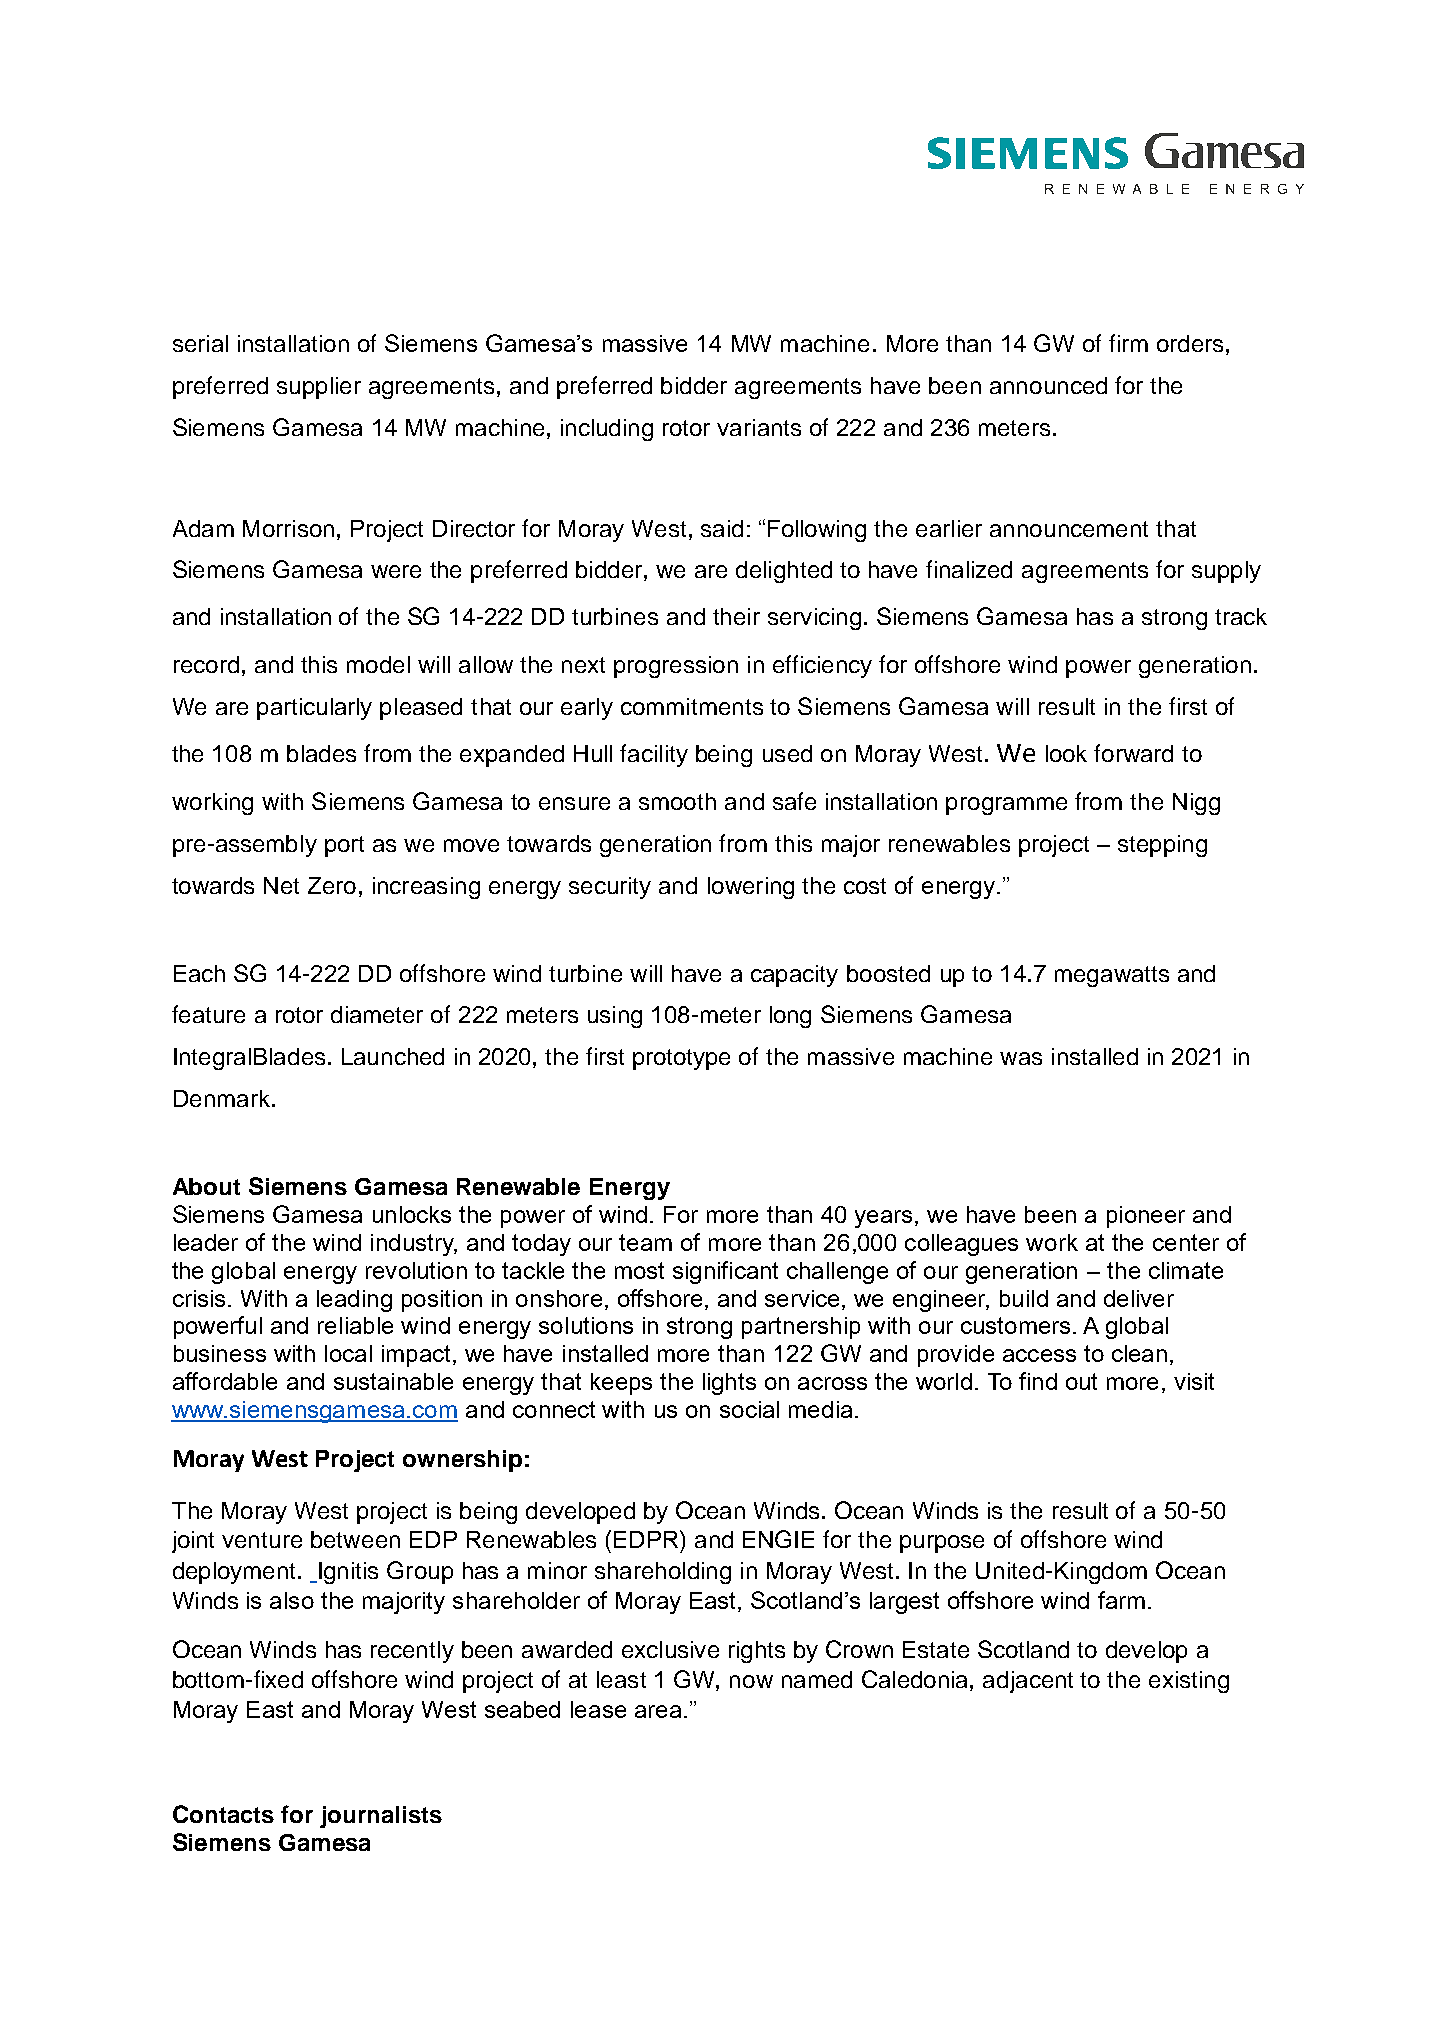  Describe the element at coordinates (1038, 1381) in the document. I see `find` at that location.
